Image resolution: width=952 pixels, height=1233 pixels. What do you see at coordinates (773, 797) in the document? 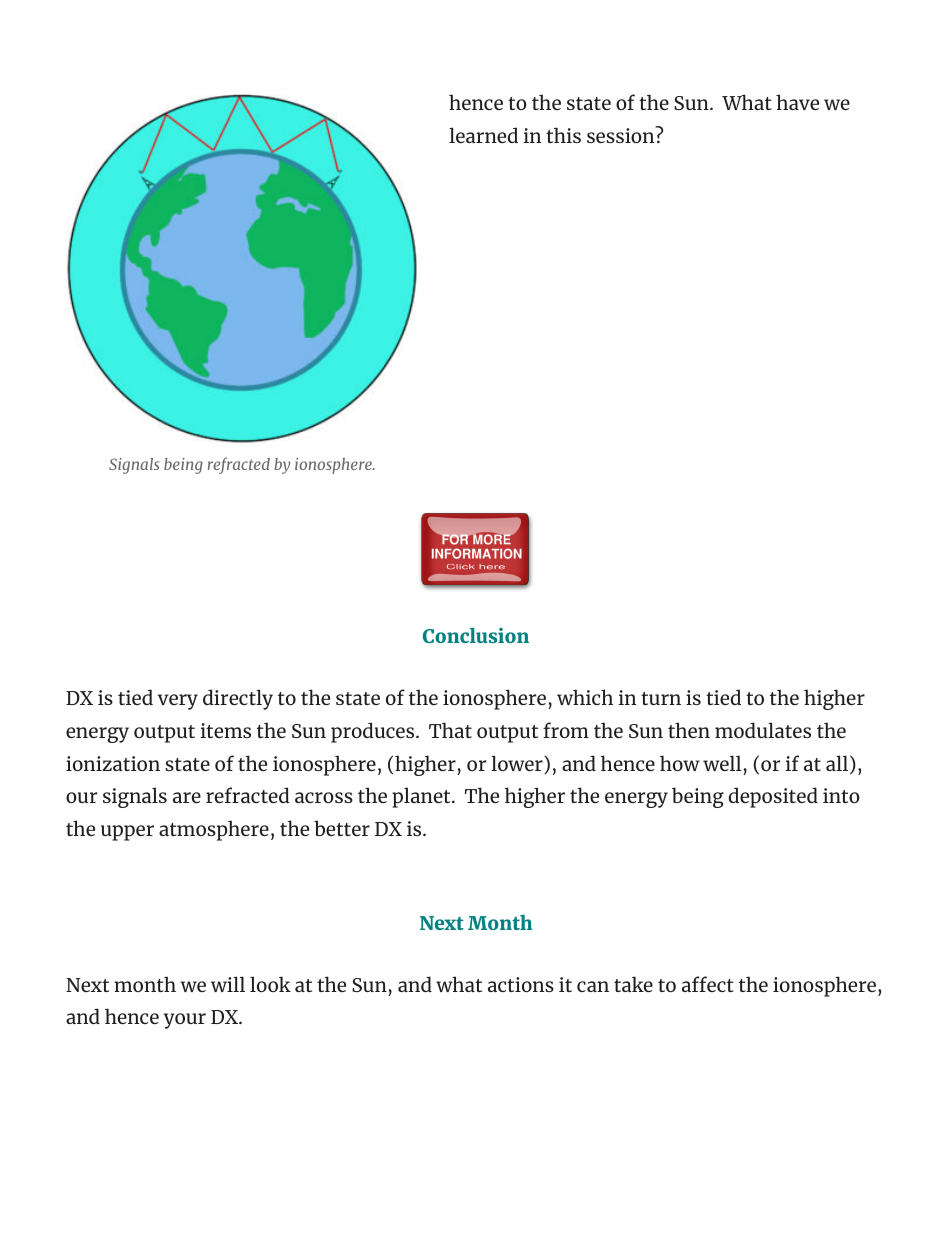
I see `deposited` at bounding box center [773, 797].
